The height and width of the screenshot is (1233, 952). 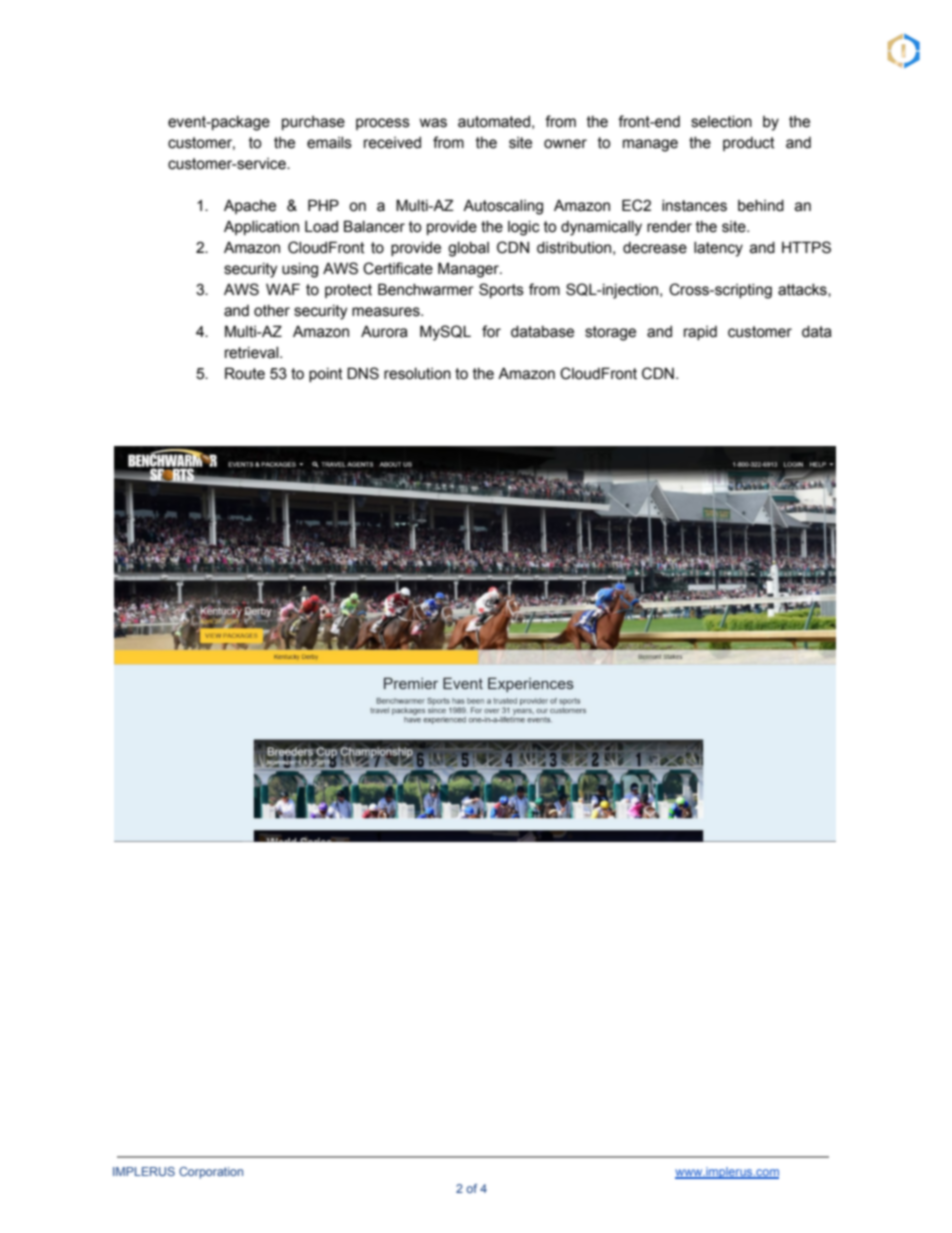 What do you see at coordinates (326, 375) in the screenshot?
I see `point` at bounding box center [326, 375].
